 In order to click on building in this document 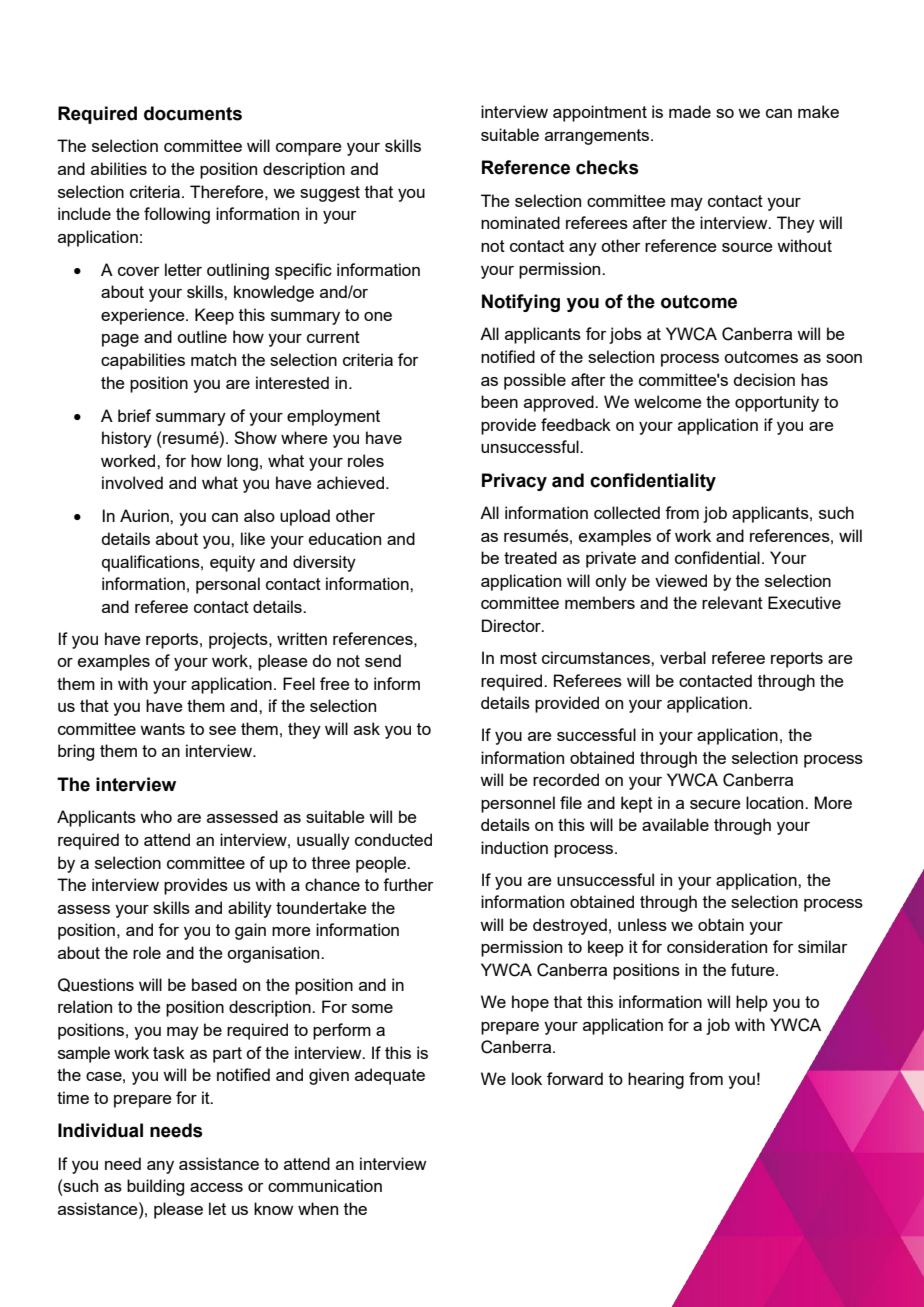, I will do `click(155, 1187)`.
